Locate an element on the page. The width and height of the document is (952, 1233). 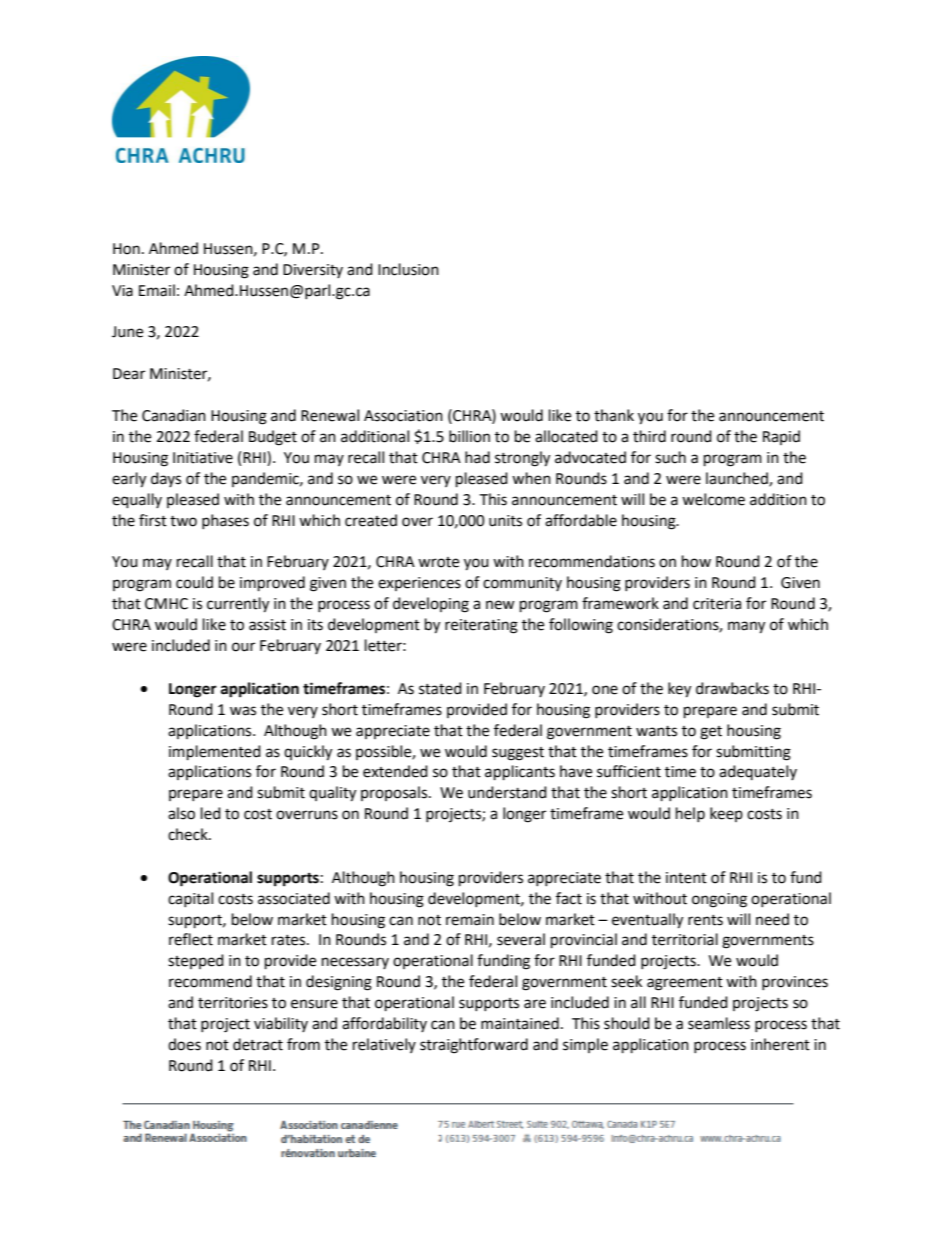
territories is located at coordinates (233, 1003).
